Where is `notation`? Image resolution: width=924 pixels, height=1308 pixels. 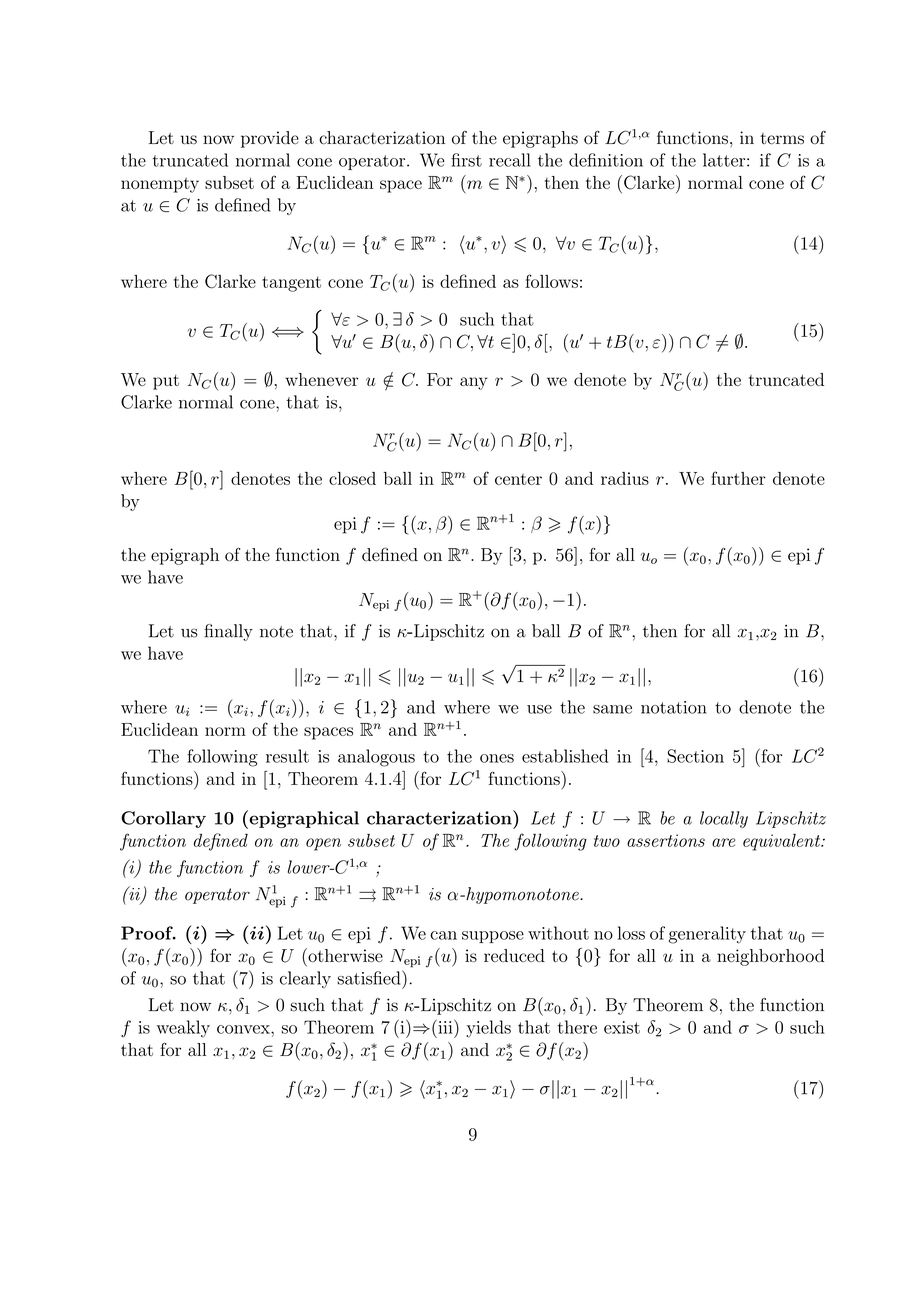 notation is located at coordinates (674, 707).
